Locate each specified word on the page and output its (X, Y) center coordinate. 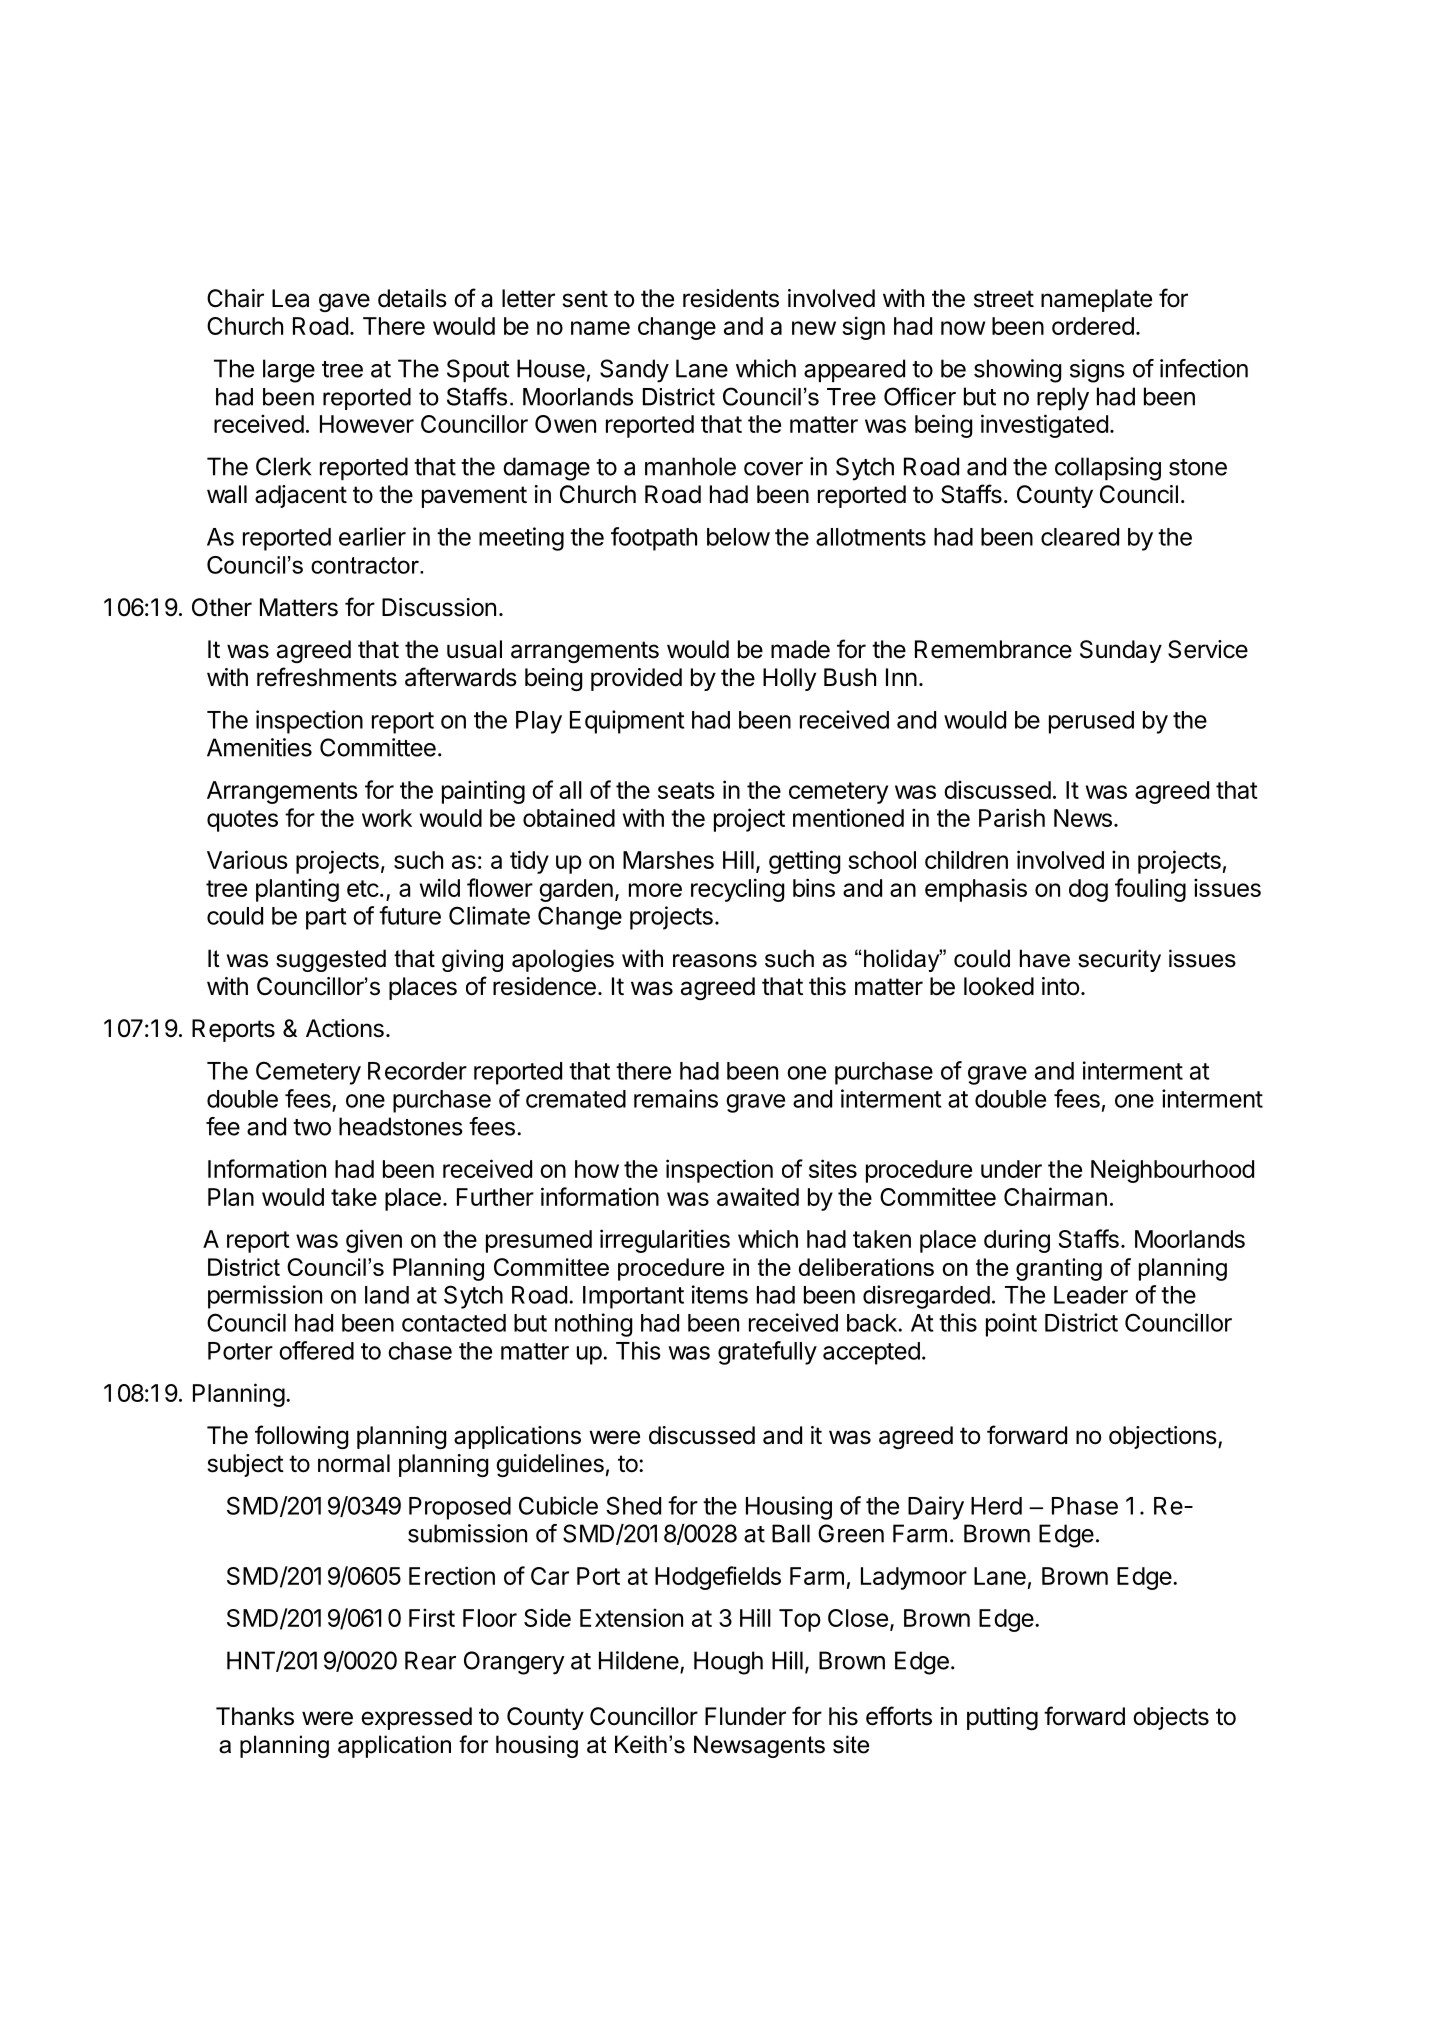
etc (363, 888)
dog (1088, 890)
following (301, 1437)
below (738, 537)
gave (344, 302)
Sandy (634, 371)
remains (676, 1098)
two (312, 1127)
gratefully (767, 1353)
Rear (430, 1660)
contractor (366, 565)
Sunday (1121, 651)
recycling (737, 890)
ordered (1093, 326)
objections (1163, 1437)
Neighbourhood (1172, 1171)
